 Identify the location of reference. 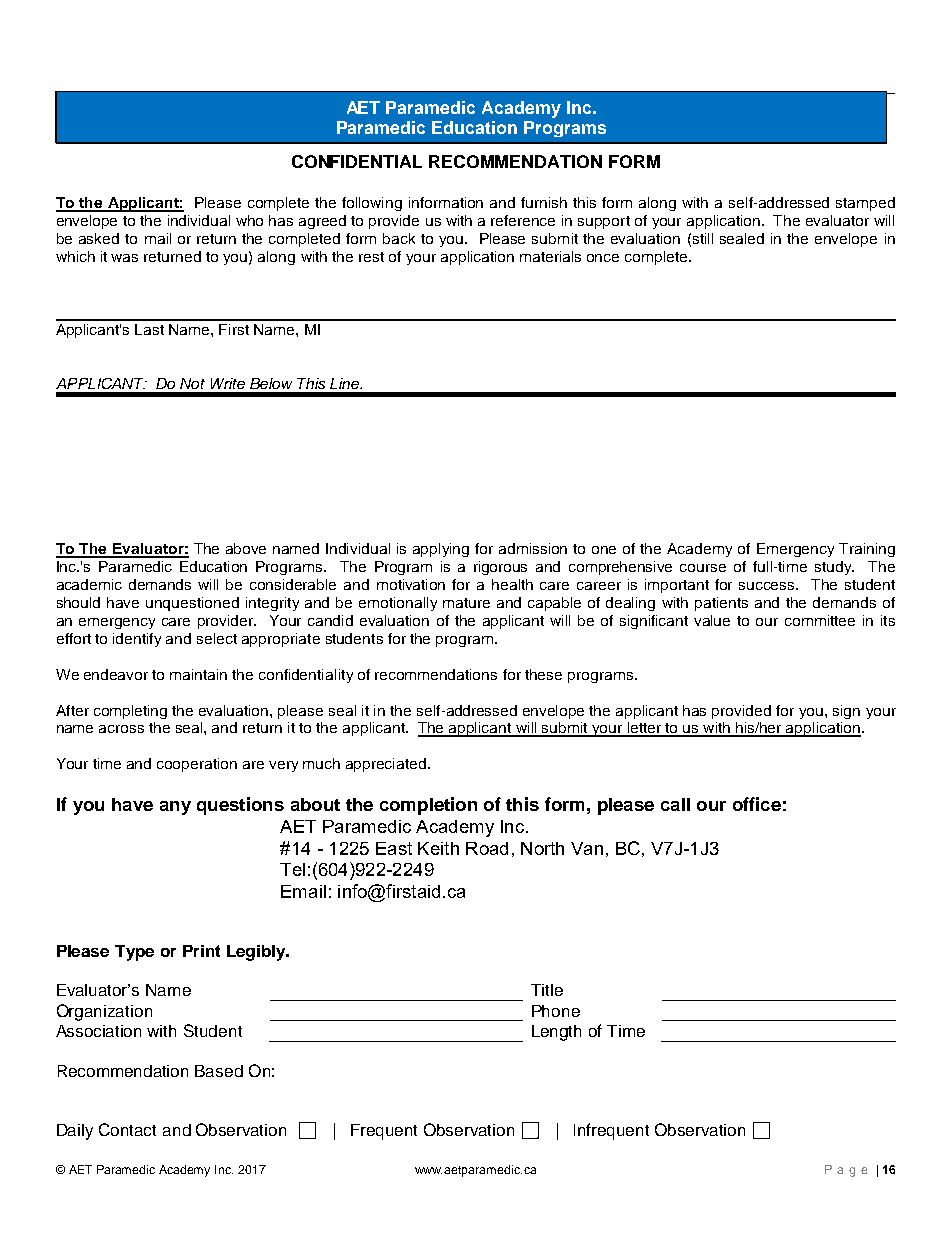
(523, 220).
